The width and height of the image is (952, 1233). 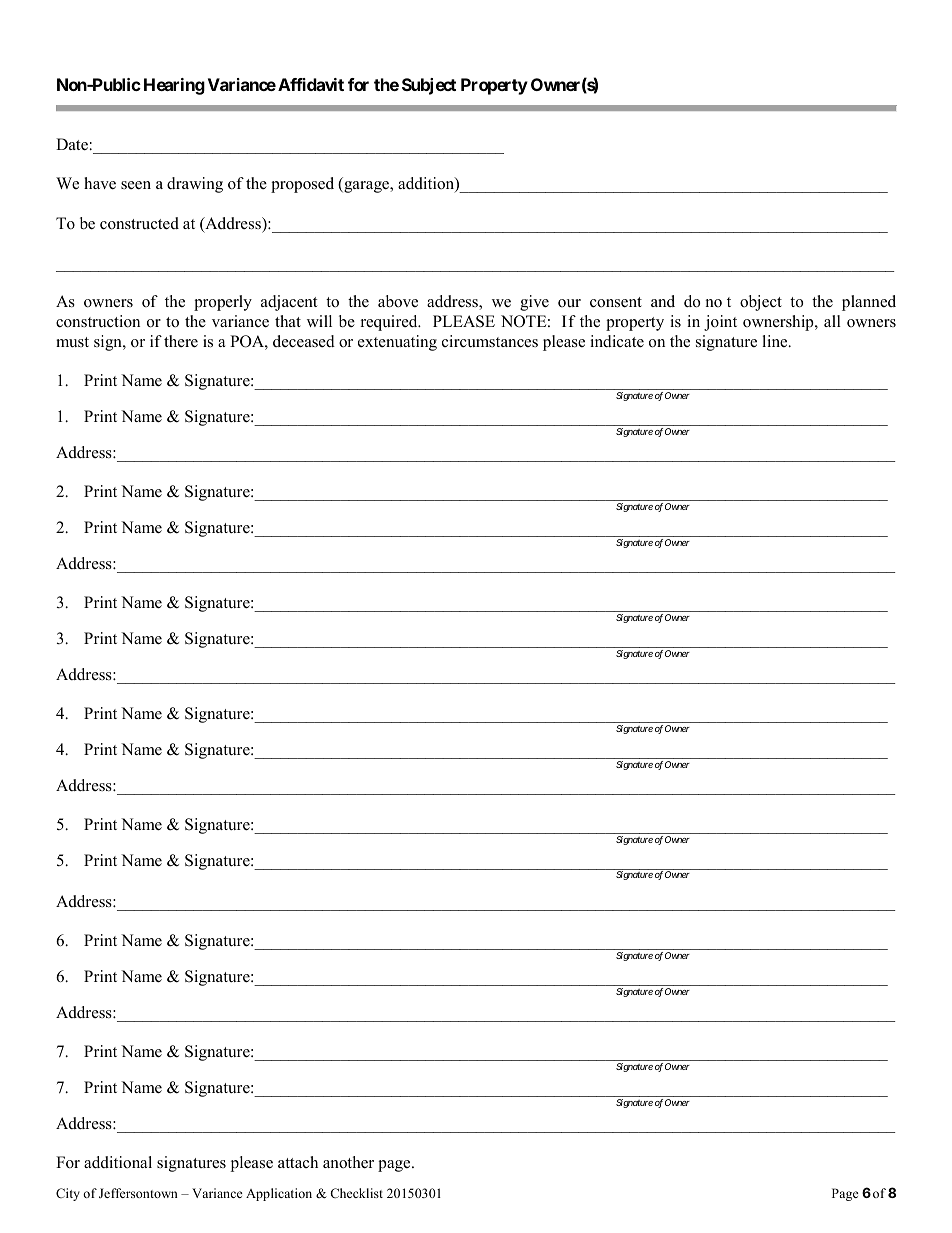 What do you see at coordinates (429, 86) in the image?
I see `Subject` at bounding box center [429, 86].
